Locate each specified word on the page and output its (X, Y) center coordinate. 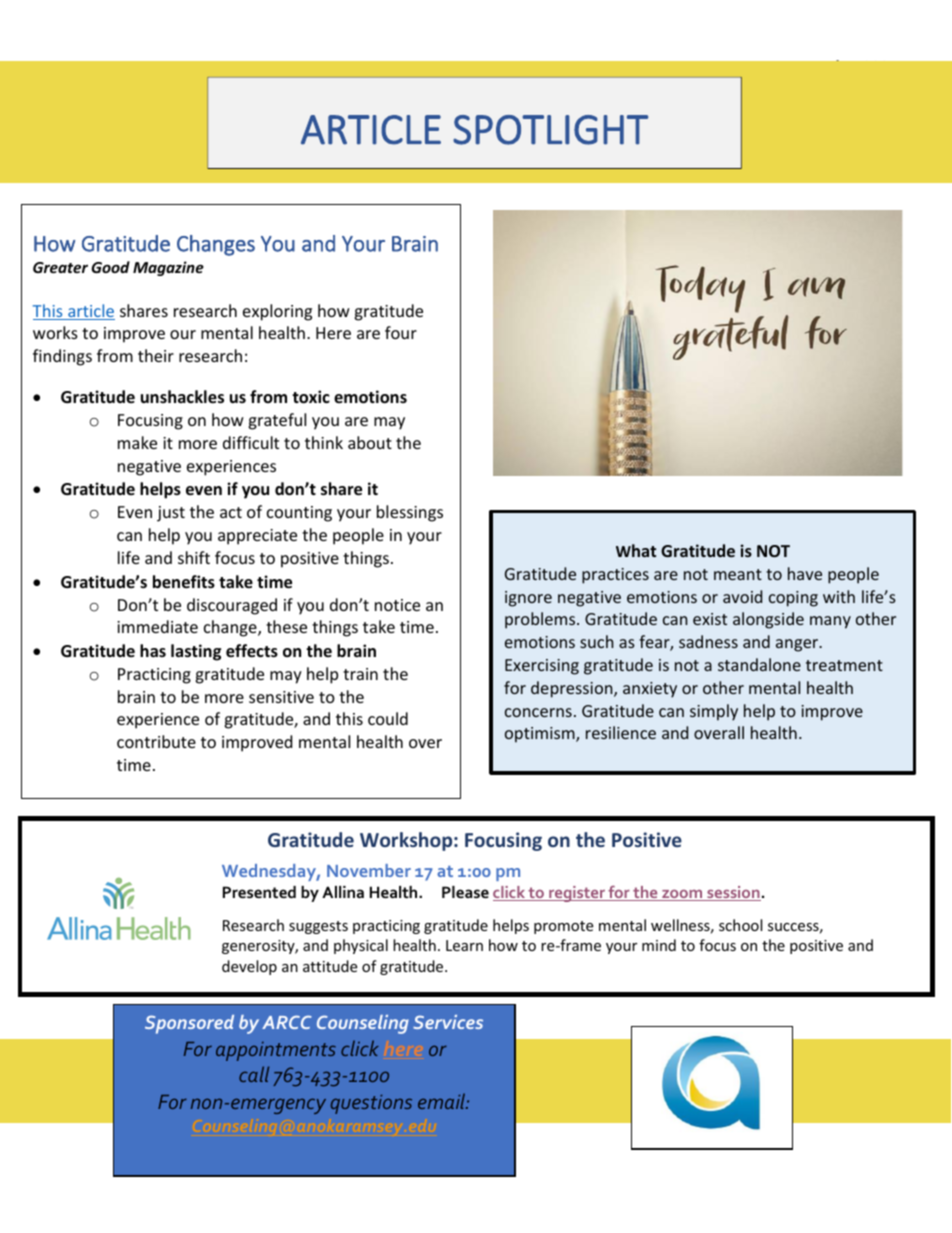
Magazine (168, 268)
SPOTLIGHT (550, 130)
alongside (768, 620)
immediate (157, 626)
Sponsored (189, 1024)
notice (397, 605)
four (401, 332)
